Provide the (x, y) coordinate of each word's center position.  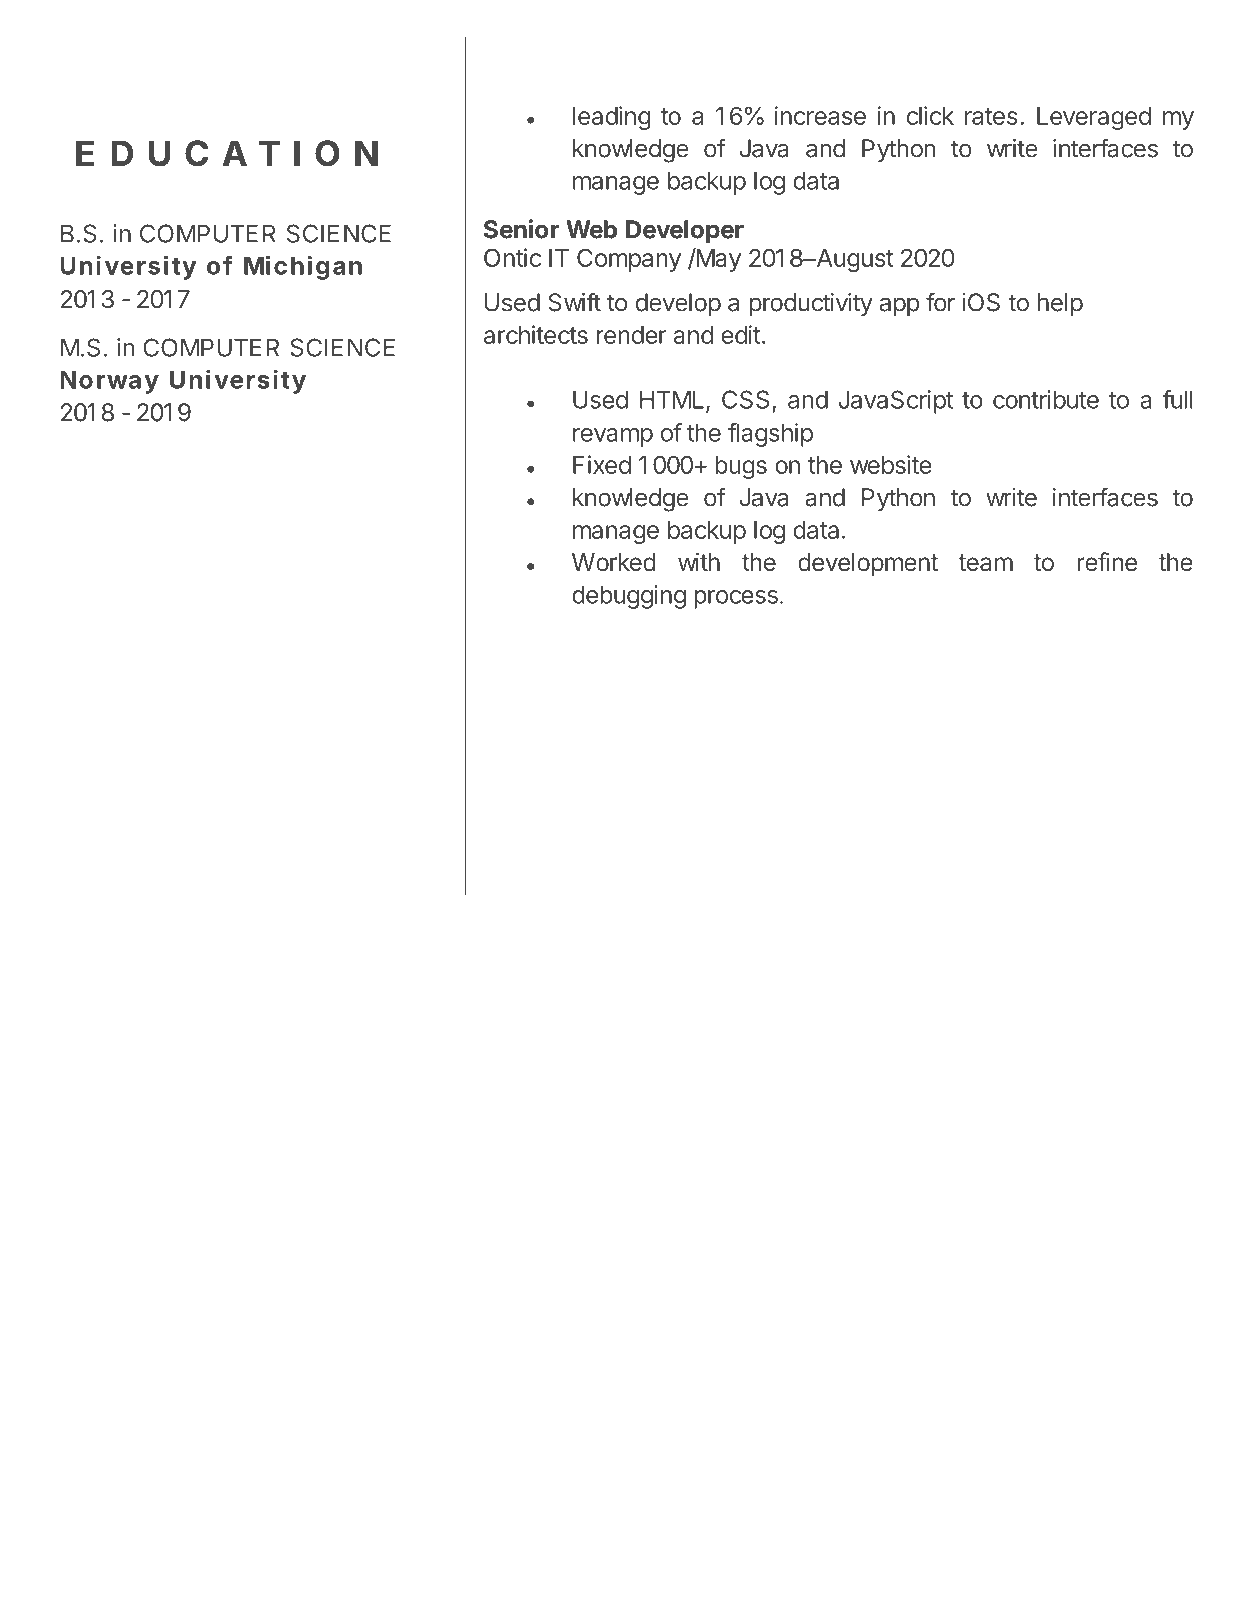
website (891, 464)
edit (741, 334)
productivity (811, 305)
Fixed (602, 464)
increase (820, 115)
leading (611, 118)
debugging (629, 597)
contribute (1046, 399)
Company (629, 260)
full (1178, 399)
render (631, 335)
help (1060, 305)
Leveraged (1094, 118)
